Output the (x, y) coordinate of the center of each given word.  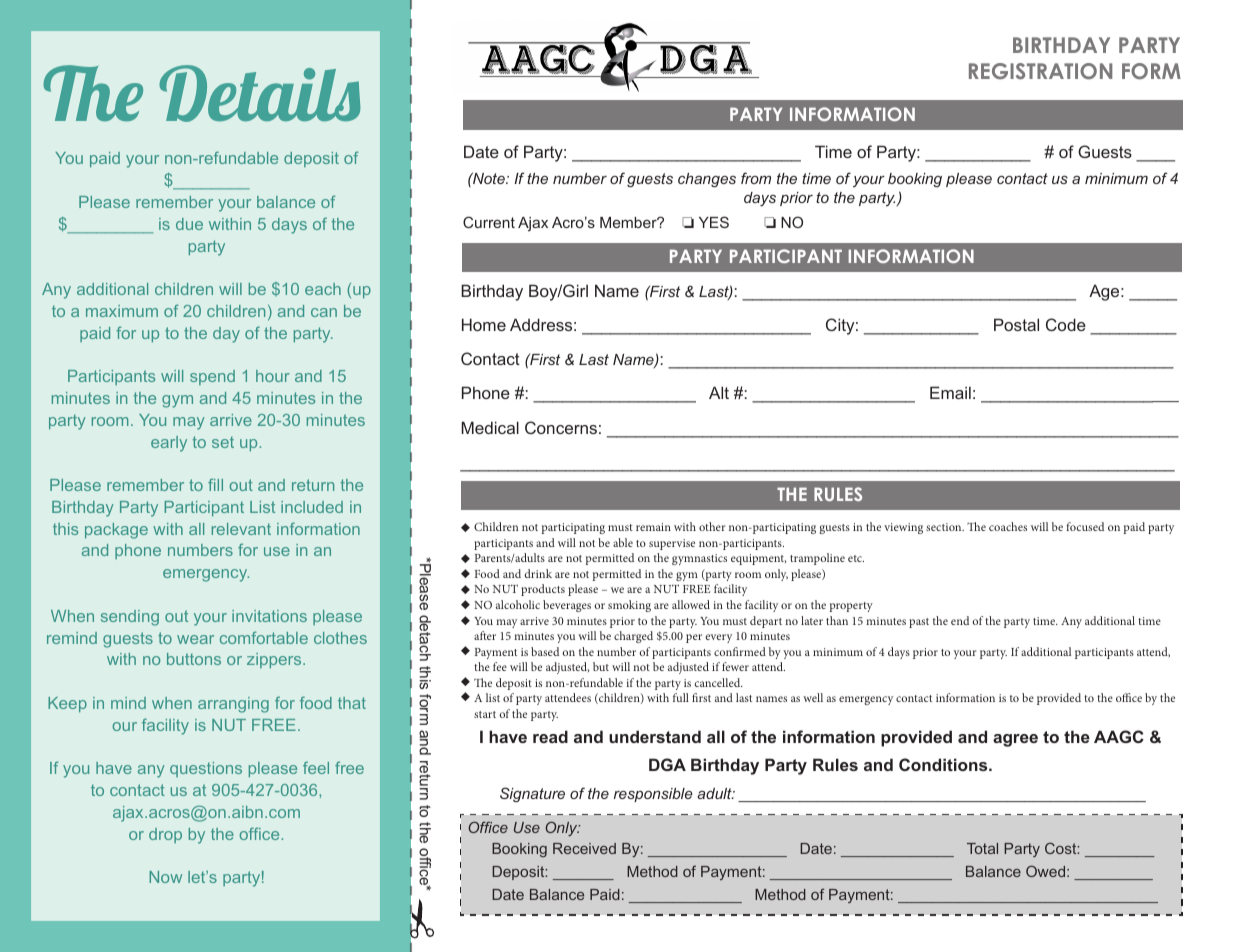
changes (707, 180)
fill (215, 485)
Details (259, 93)
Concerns (561, 427)
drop (165, 835)
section (945, 527)
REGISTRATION (1040, 71)
